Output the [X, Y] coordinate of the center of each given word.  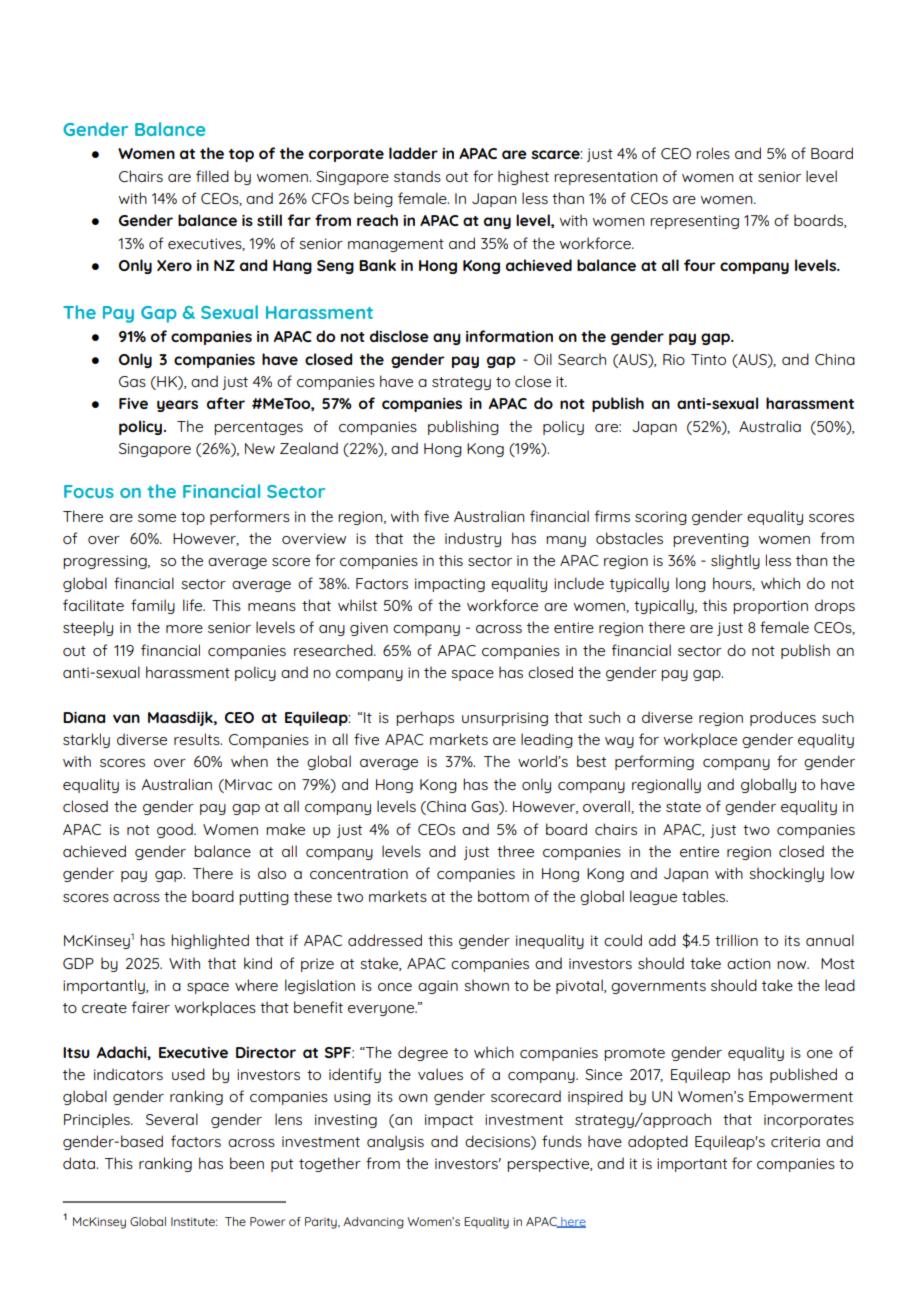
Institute [194, 1221]
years [177, 406]
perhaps [425, 718]
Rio [674, 359]
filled [212, 176]
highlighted [210, 941]
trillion [736, 940]
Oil [543, 359]
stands [417, 176]
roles [713, 153]
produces [783, 718]
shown [486, 985]
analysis [395, 1142]
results [198, 739]
